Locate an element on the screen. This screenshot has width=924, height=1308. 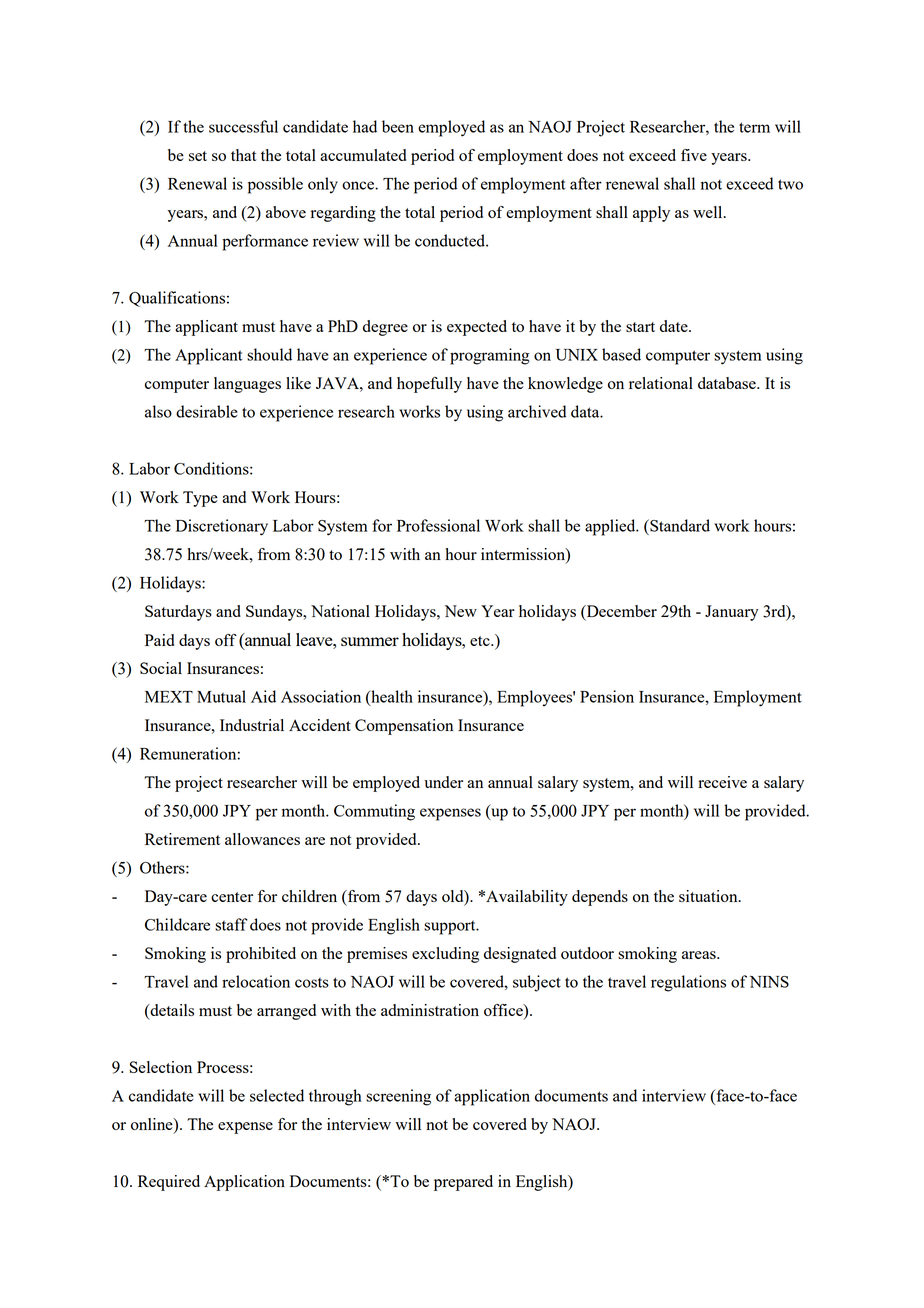
prepared is located at coordinates (463, 1183).
